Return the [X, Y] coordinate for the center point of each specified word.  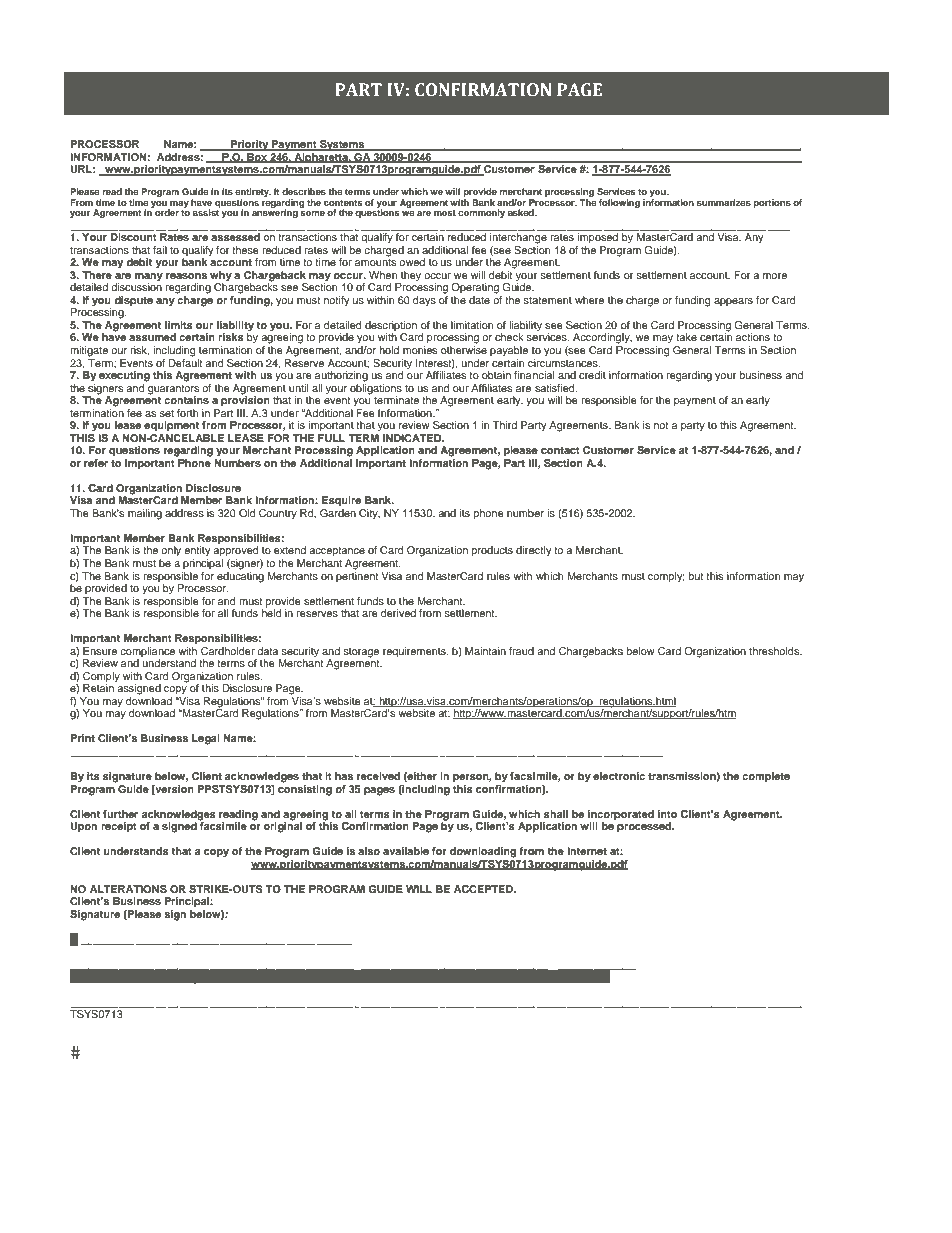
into [667, 814]
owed [412, 262]
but [696, 576]
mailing [145, 514]
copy [216, 853]
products [492, 551]
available [406, 851]
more [775, 276]
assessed [235, 237]
